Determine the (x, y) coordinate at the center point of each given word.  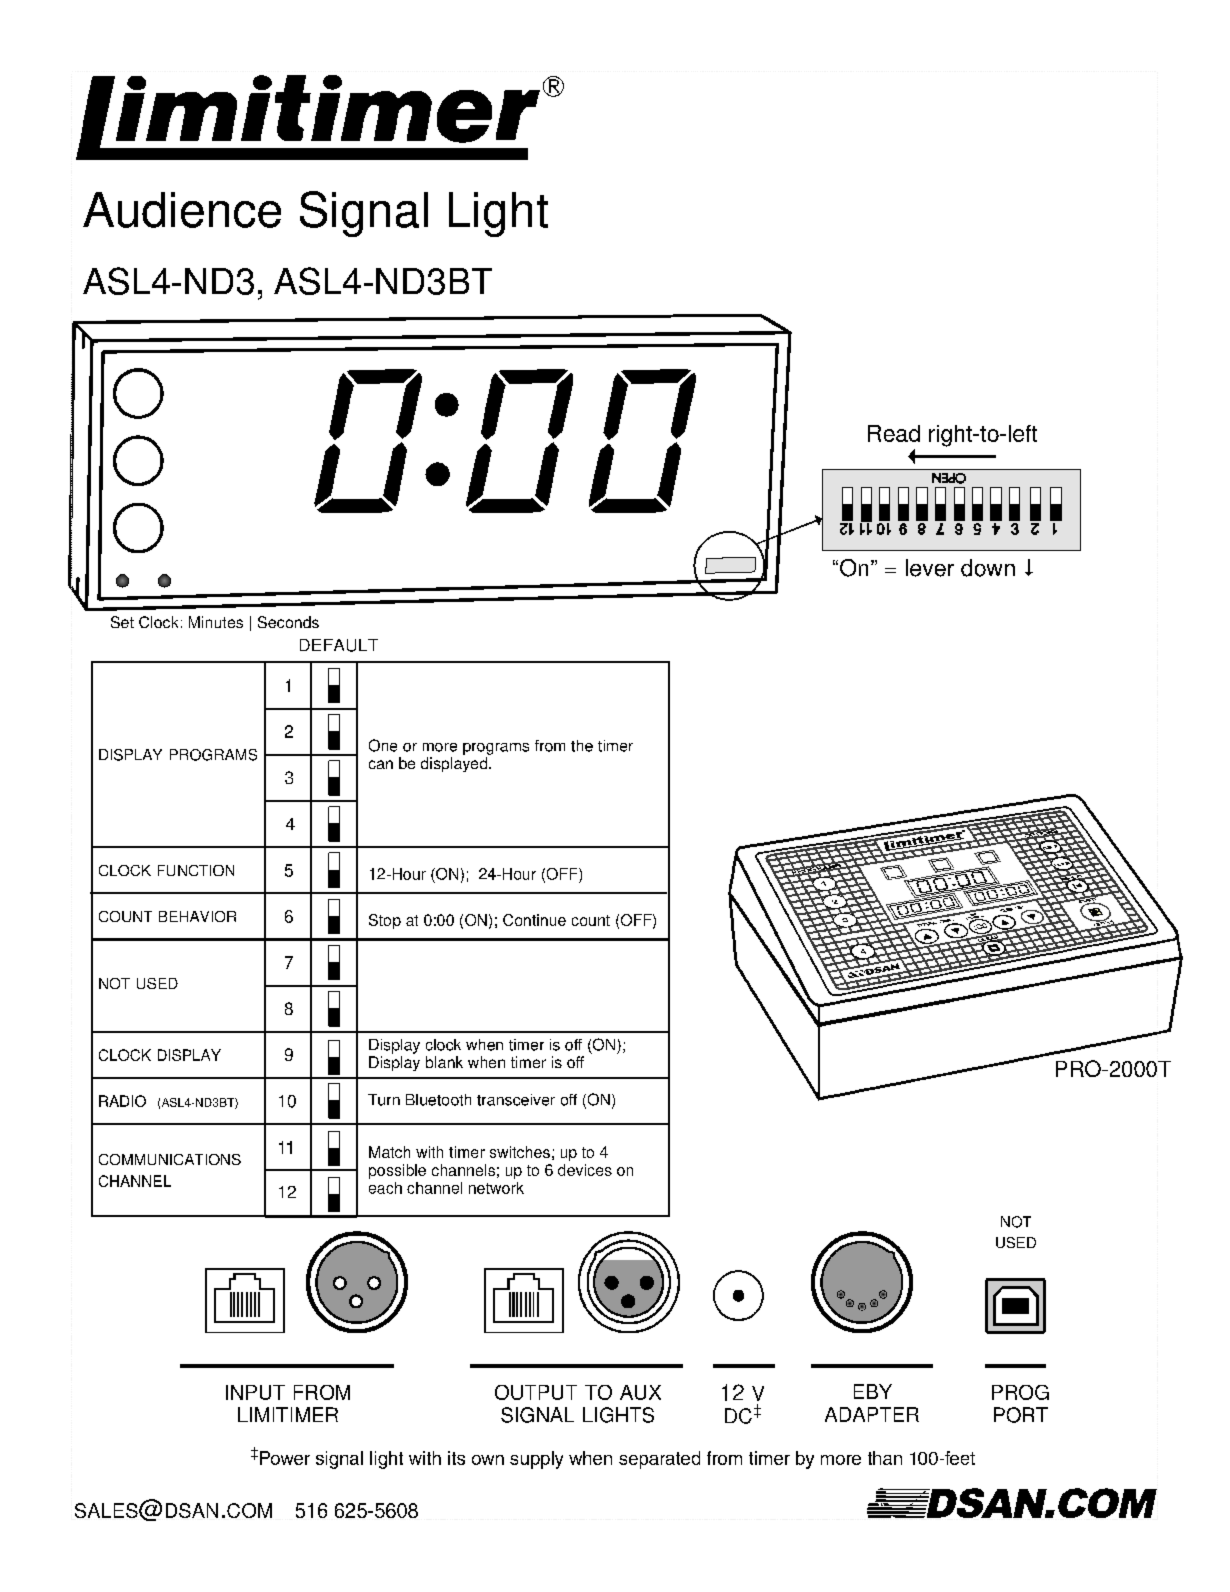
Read (894, 433)
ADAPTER (872, 1414)
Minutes (216, 622)
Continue (534, 920)
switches (520, 1152)
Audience (182, 210)
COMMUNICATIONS (170, 1159)
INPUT (255, 1392)
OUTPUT (536, 1392)
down (988, 568)
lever (930, 568)
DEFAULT (339, 645)
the (582, 746)
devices (585, 1170)
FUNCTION (196, 870)
